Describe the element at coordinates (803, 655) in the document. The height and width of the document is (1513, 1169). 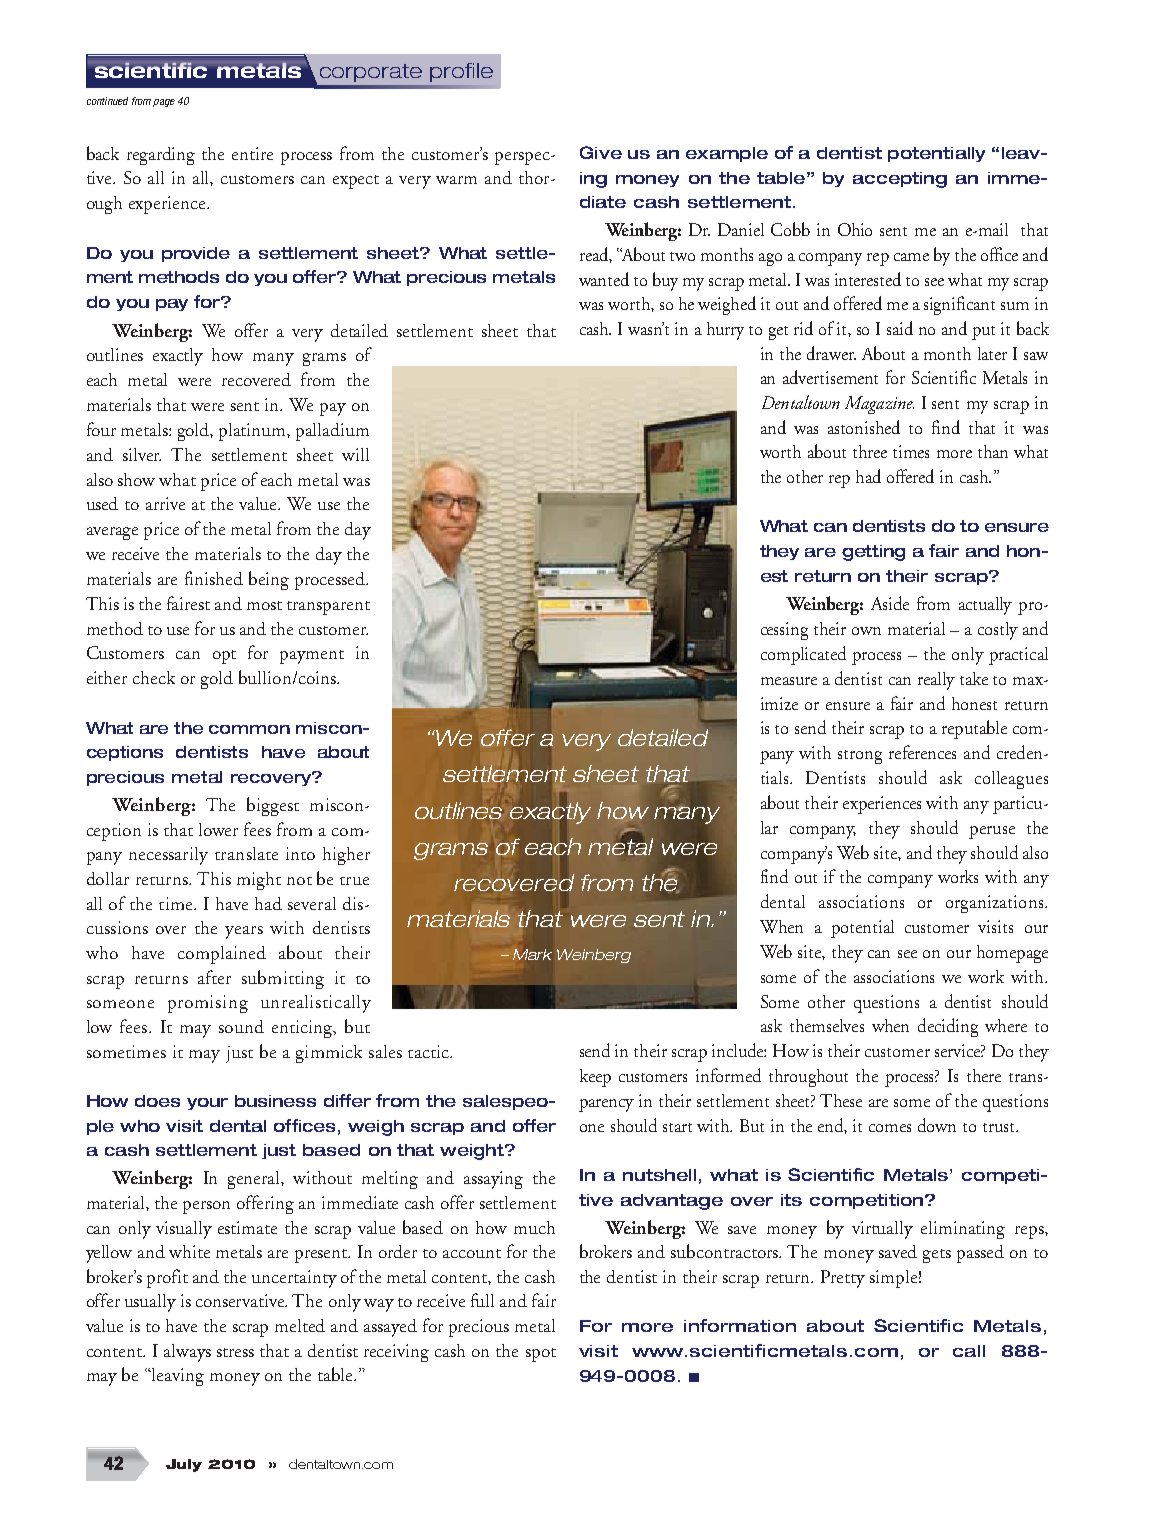
I see `complicated` at that location.
